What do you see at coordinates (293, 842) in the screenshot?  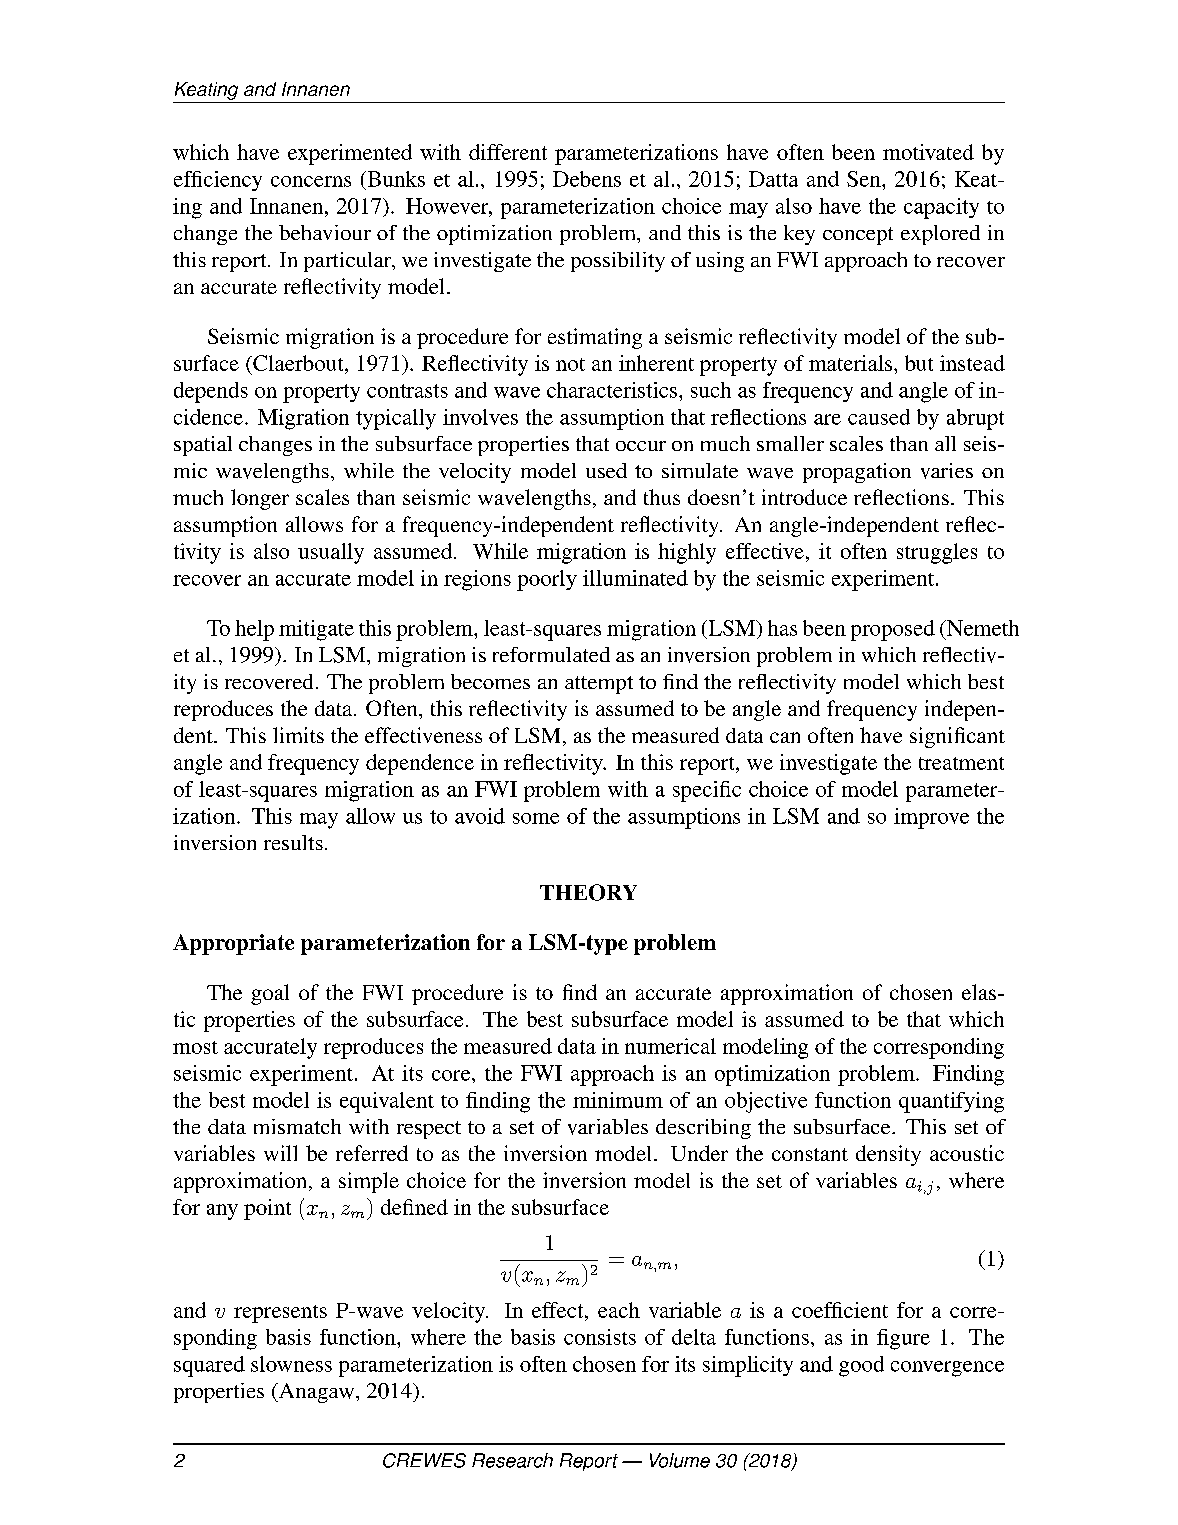 I see `results` at bounding box center [293, 842].
